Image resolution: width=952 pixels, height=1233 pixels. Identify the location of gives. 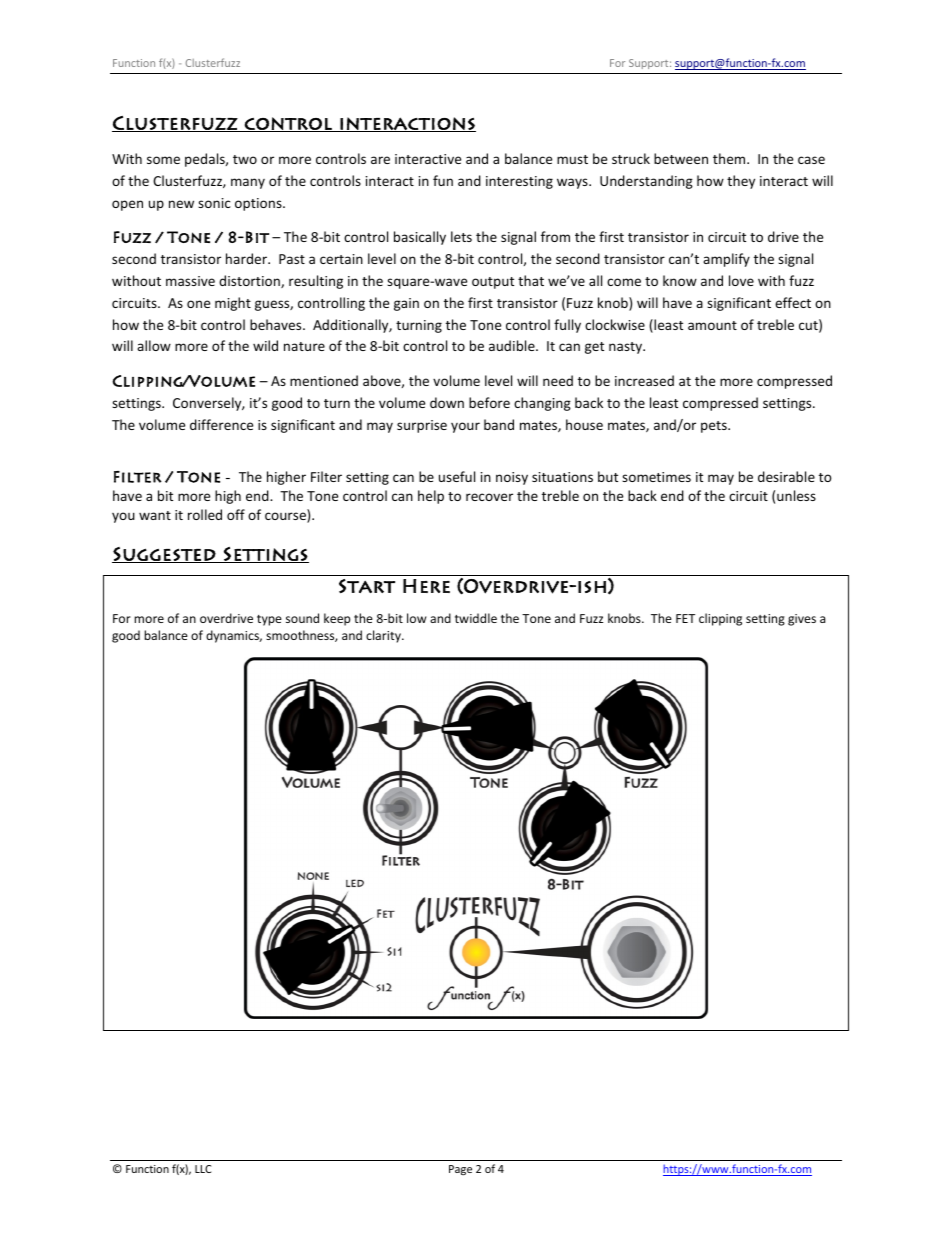
(802, 620).
